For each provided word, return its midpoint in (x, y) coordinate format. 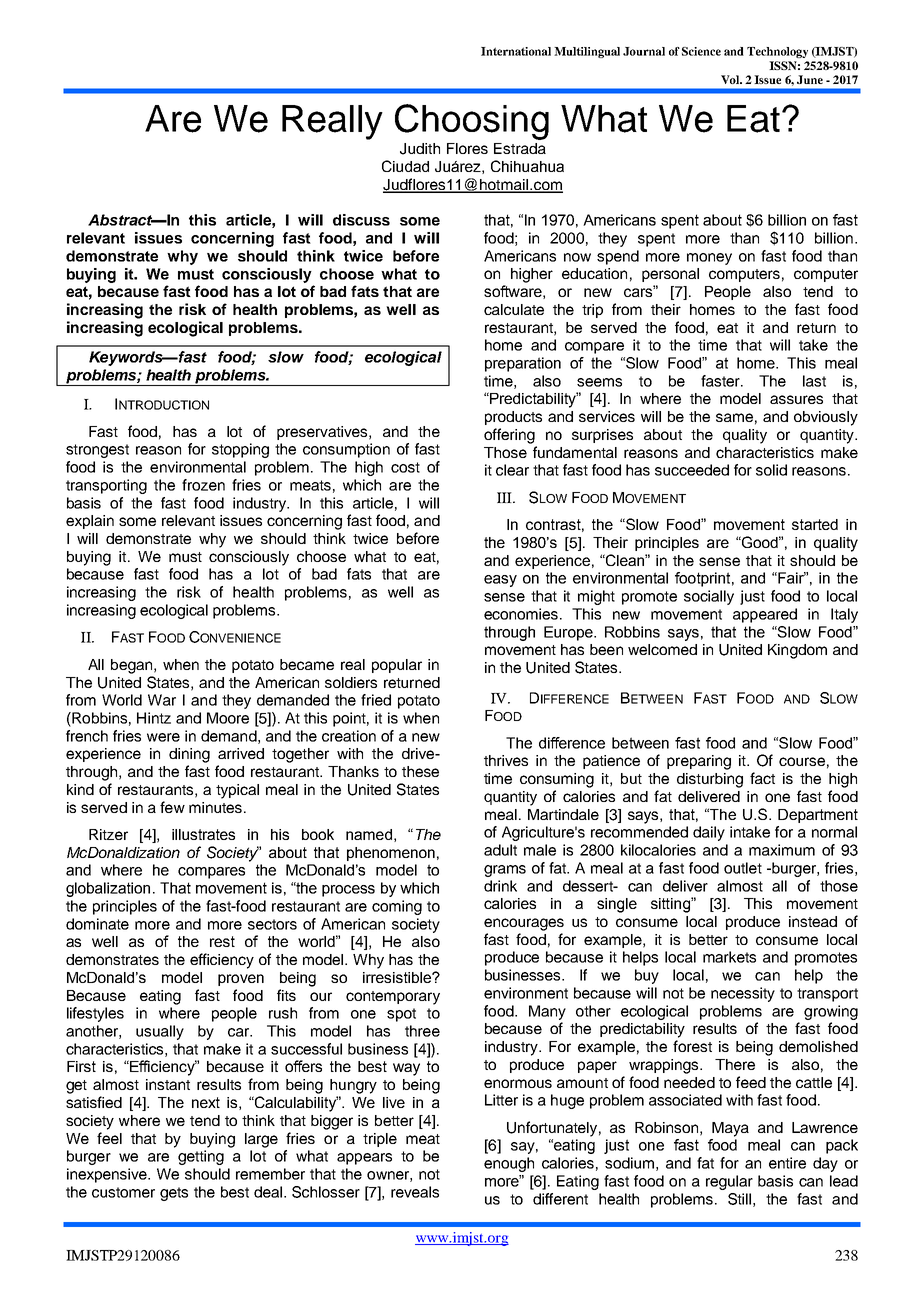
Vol (731, 79)
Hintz (154, 718)
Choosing (472, 122)
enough (509, 1164)
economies (521, 614)
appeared (765, 615)
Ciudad (405, 166)
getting (201, 1157)
